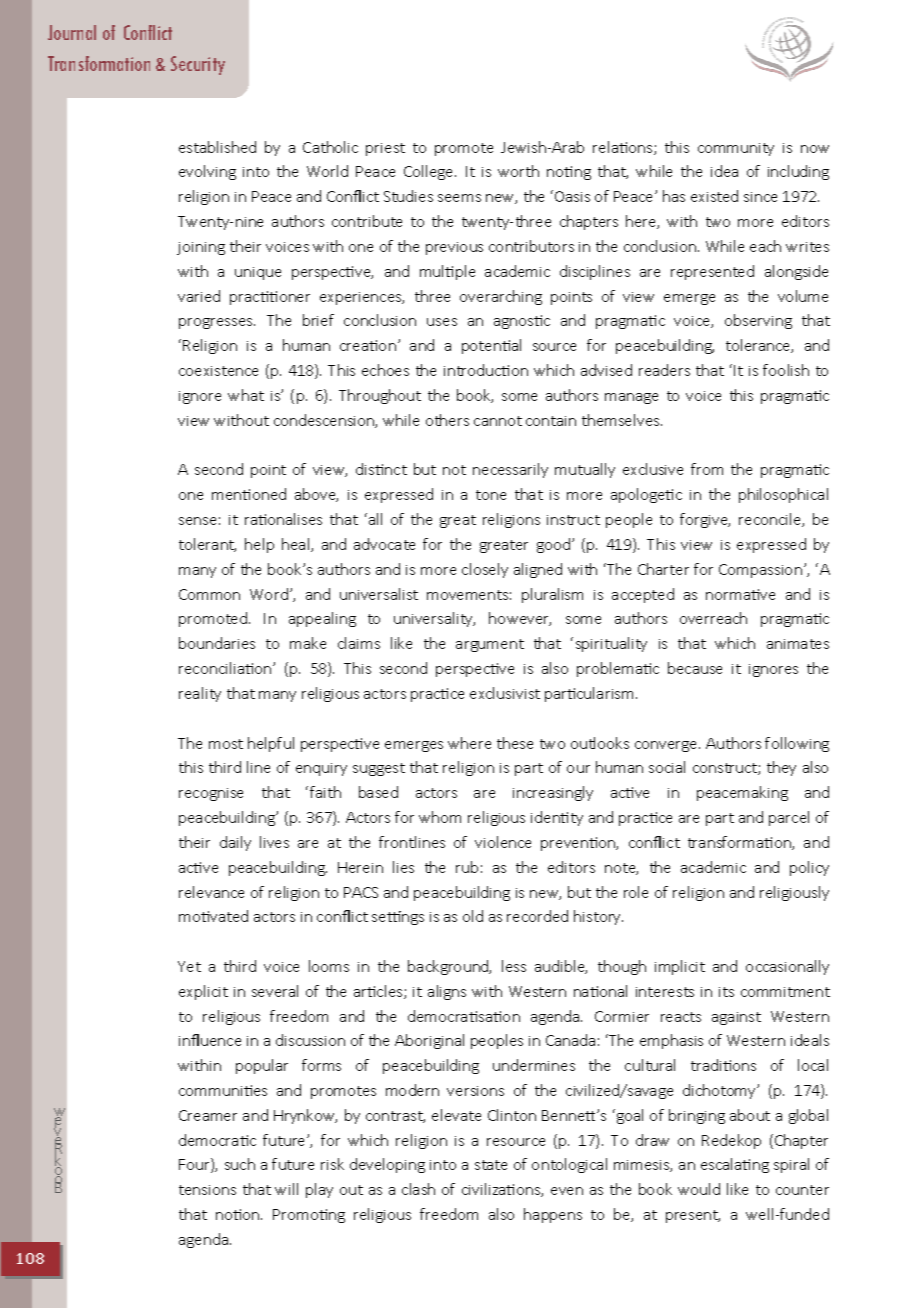 The width and height of the page is (924, 1308). I want to click on normative, so click(740, 594).
